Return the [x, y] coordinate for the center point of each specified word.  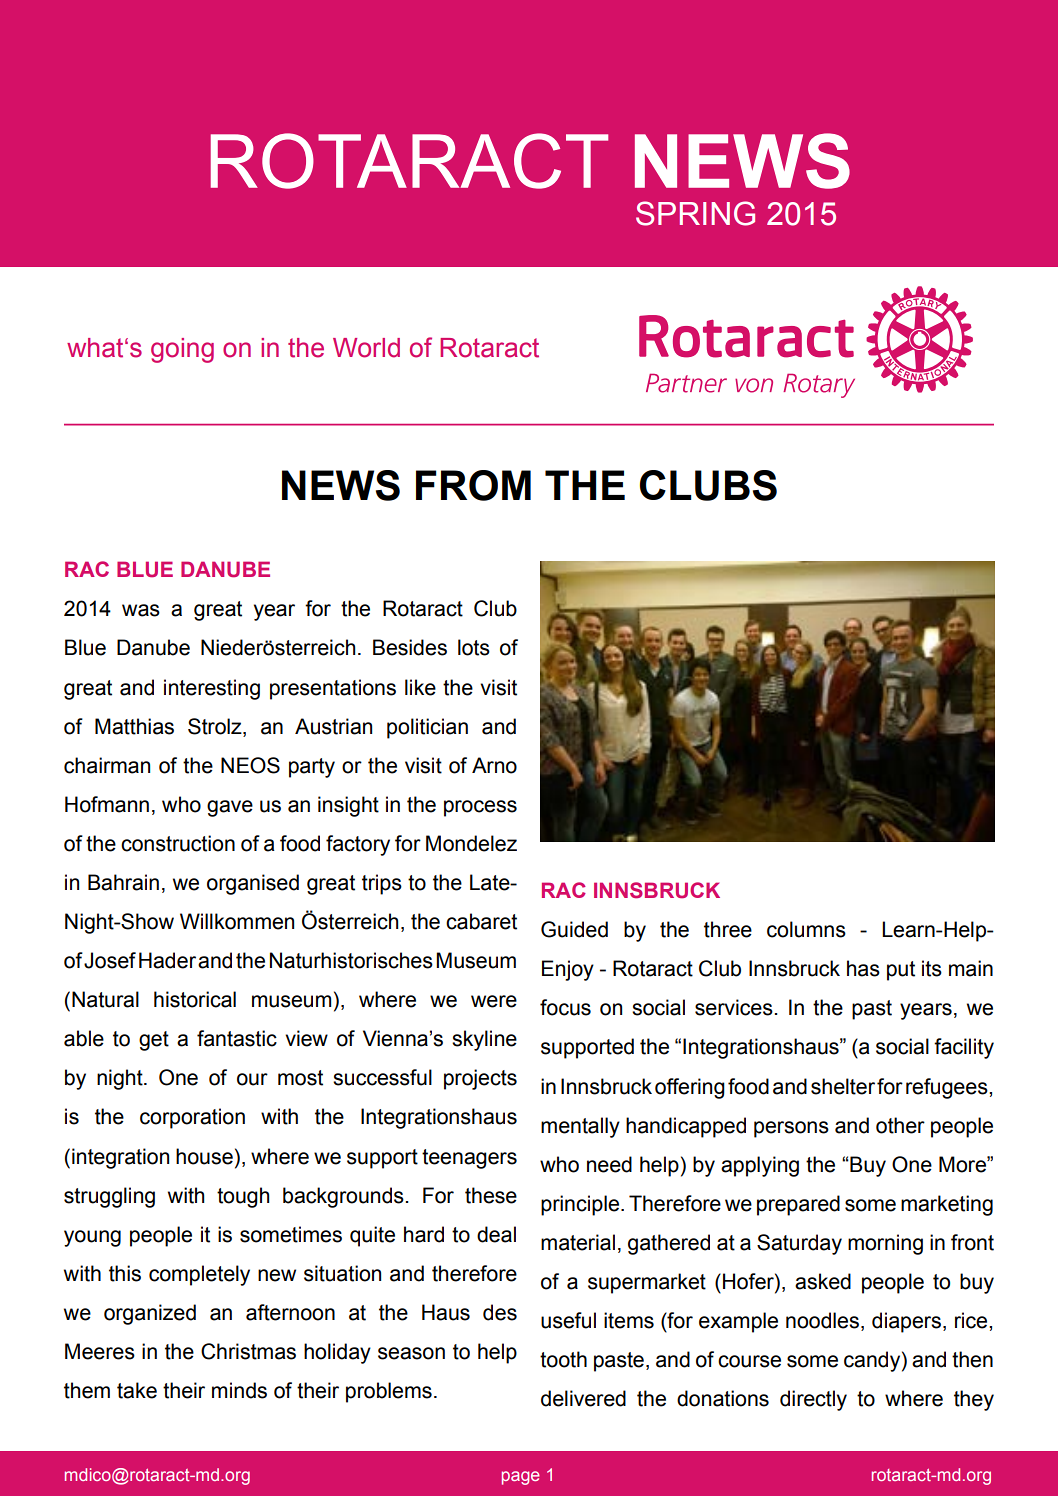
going [182, 350]
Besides [410, 647]
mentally [580, 1127]
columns [806, 929]
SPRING [695, 213]
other [900, 1125]
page [521, 1478]
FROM [473, 485]
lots [474, 647]
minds [239, 1390]
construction [178, 843]
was [141, 610]
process [480, 808]
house [204, 1156]
